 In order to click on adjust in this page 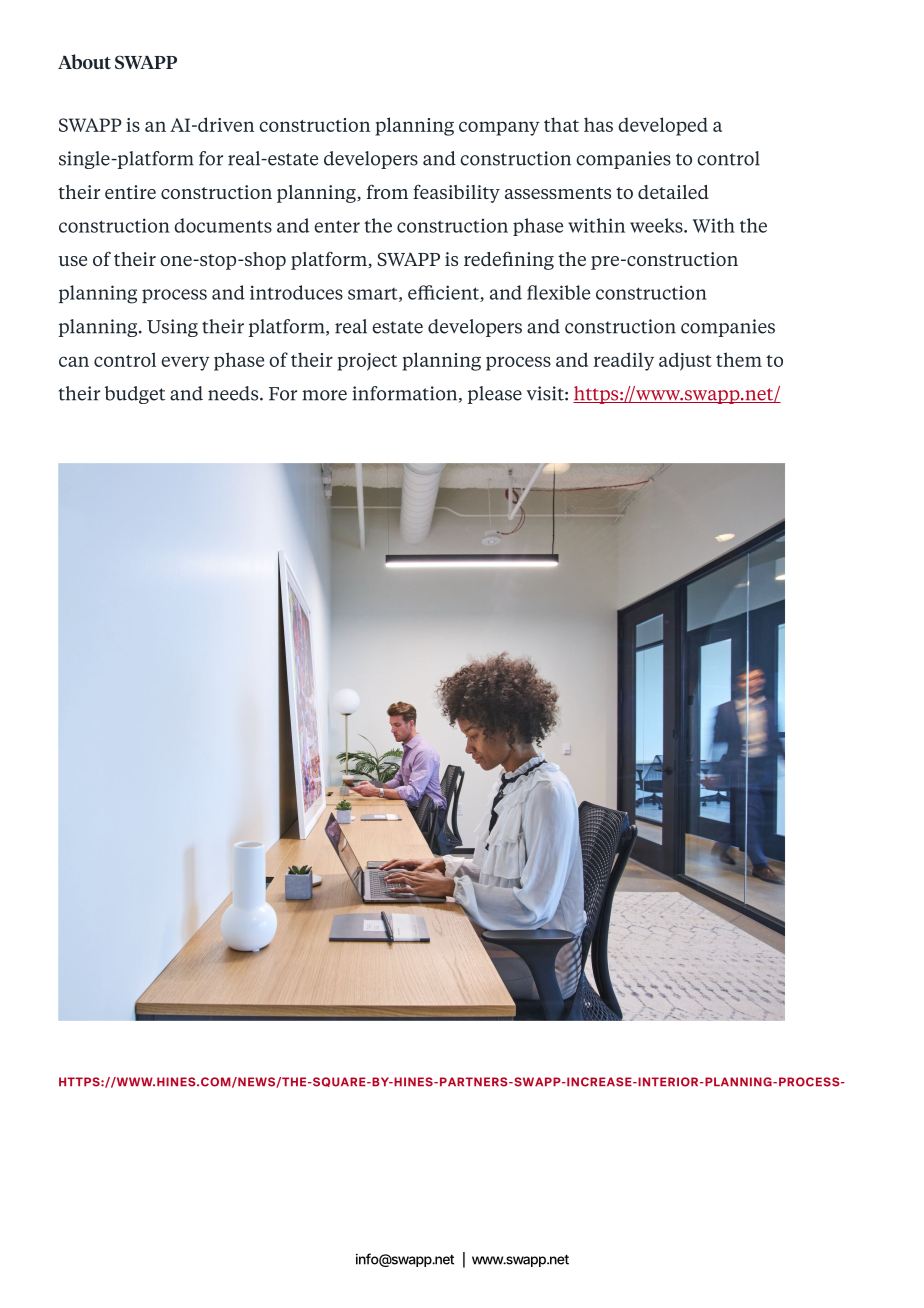, I will do `click(685, 361)`.
